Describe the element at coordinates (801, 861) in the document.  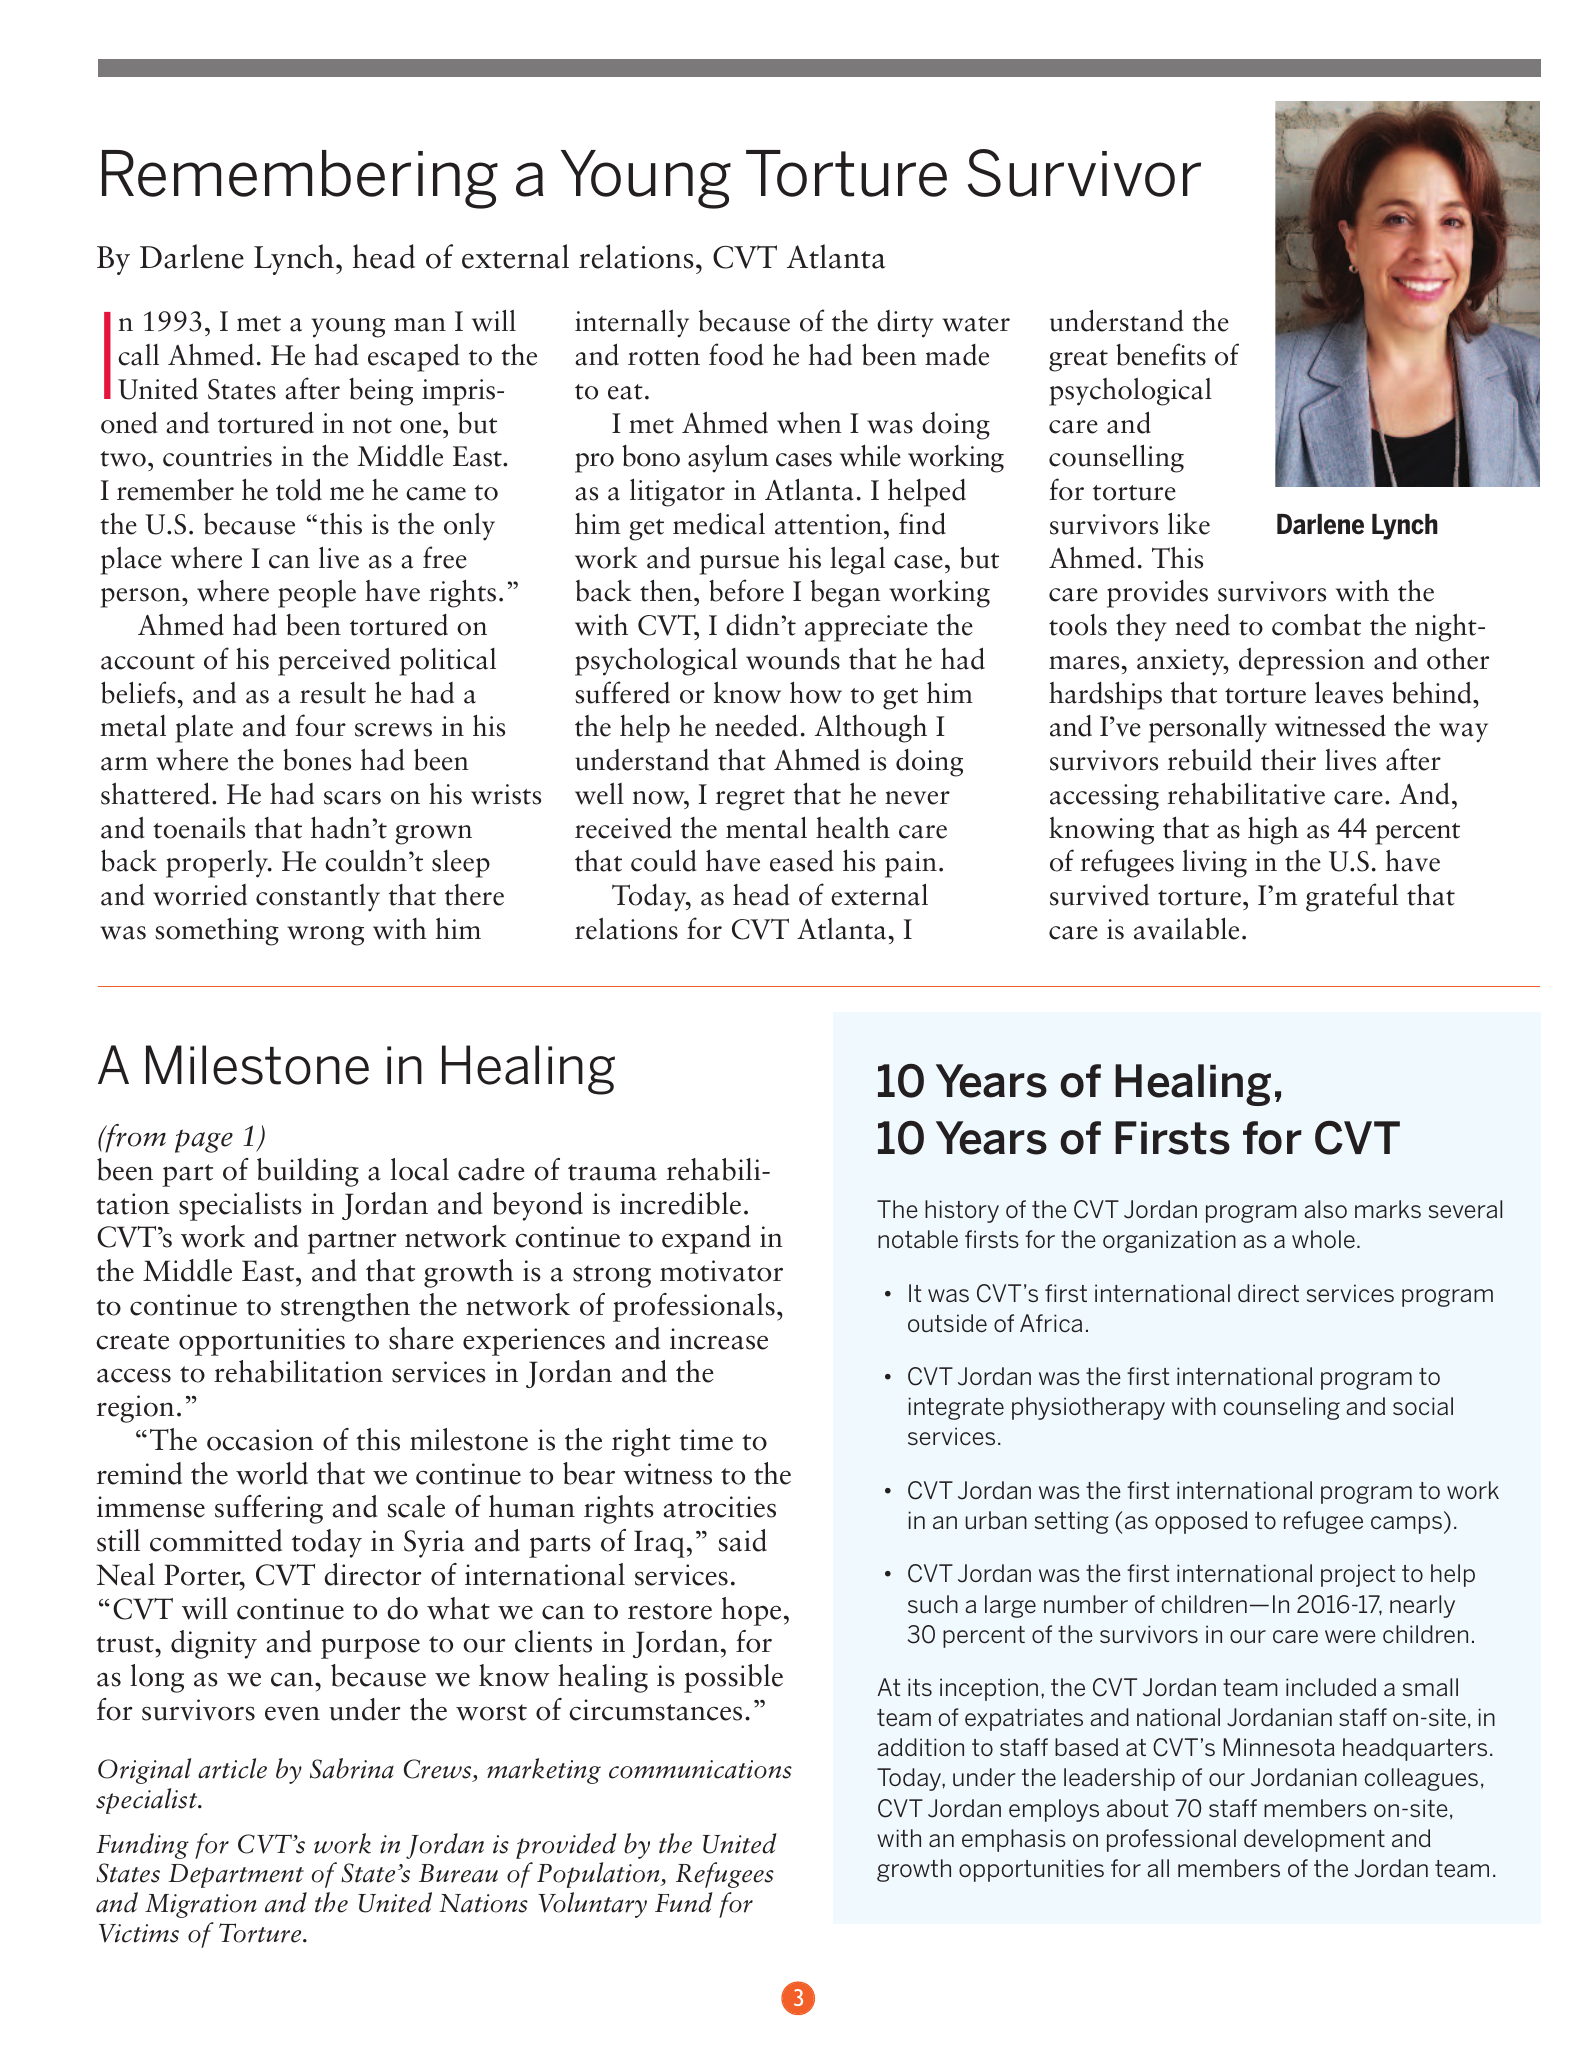
I see `eased` at that location.
